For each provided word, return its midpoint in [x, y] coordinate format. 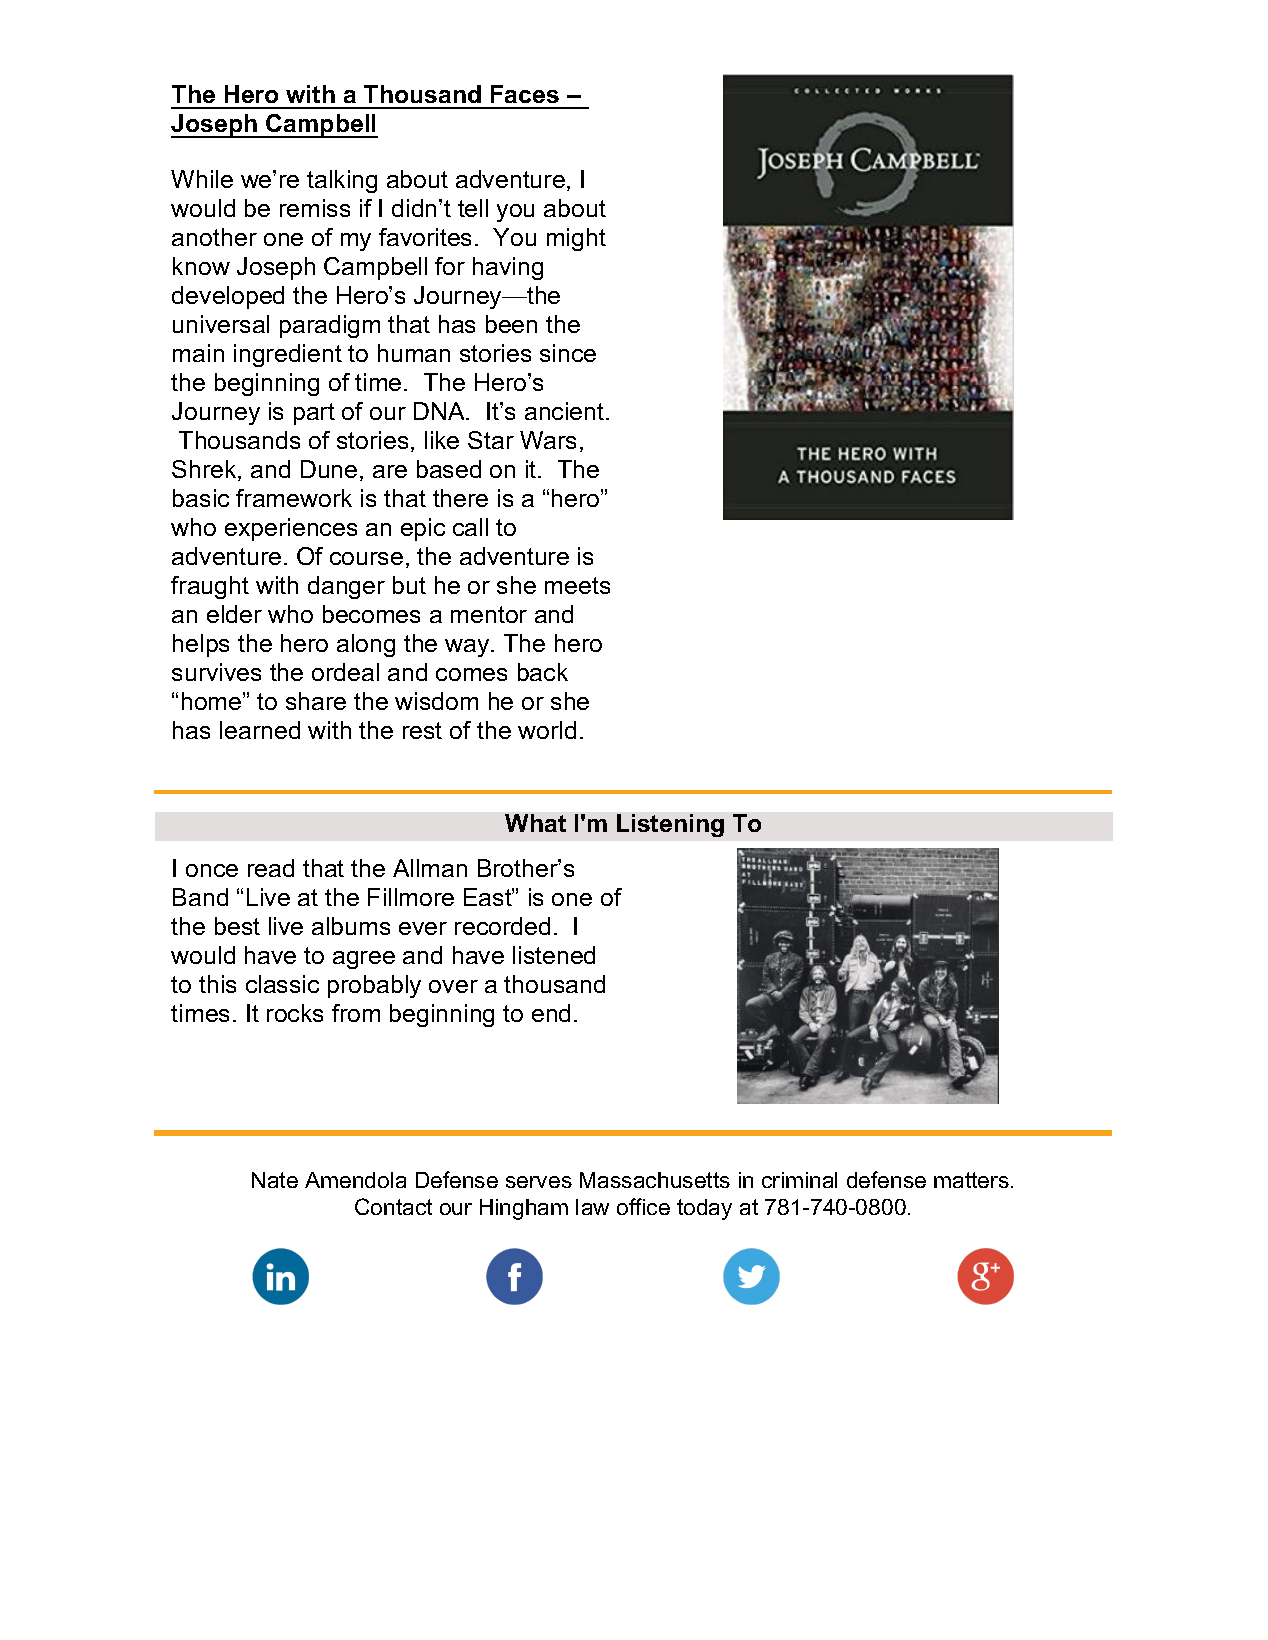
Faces [525, 94]
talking [342, 181]
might [576, 239]
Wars [548, 440]
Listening [670, 825]
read [271, 868]
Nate [275, 1180]
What [535, 823]
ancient [566, 411]
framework [294, 498]
